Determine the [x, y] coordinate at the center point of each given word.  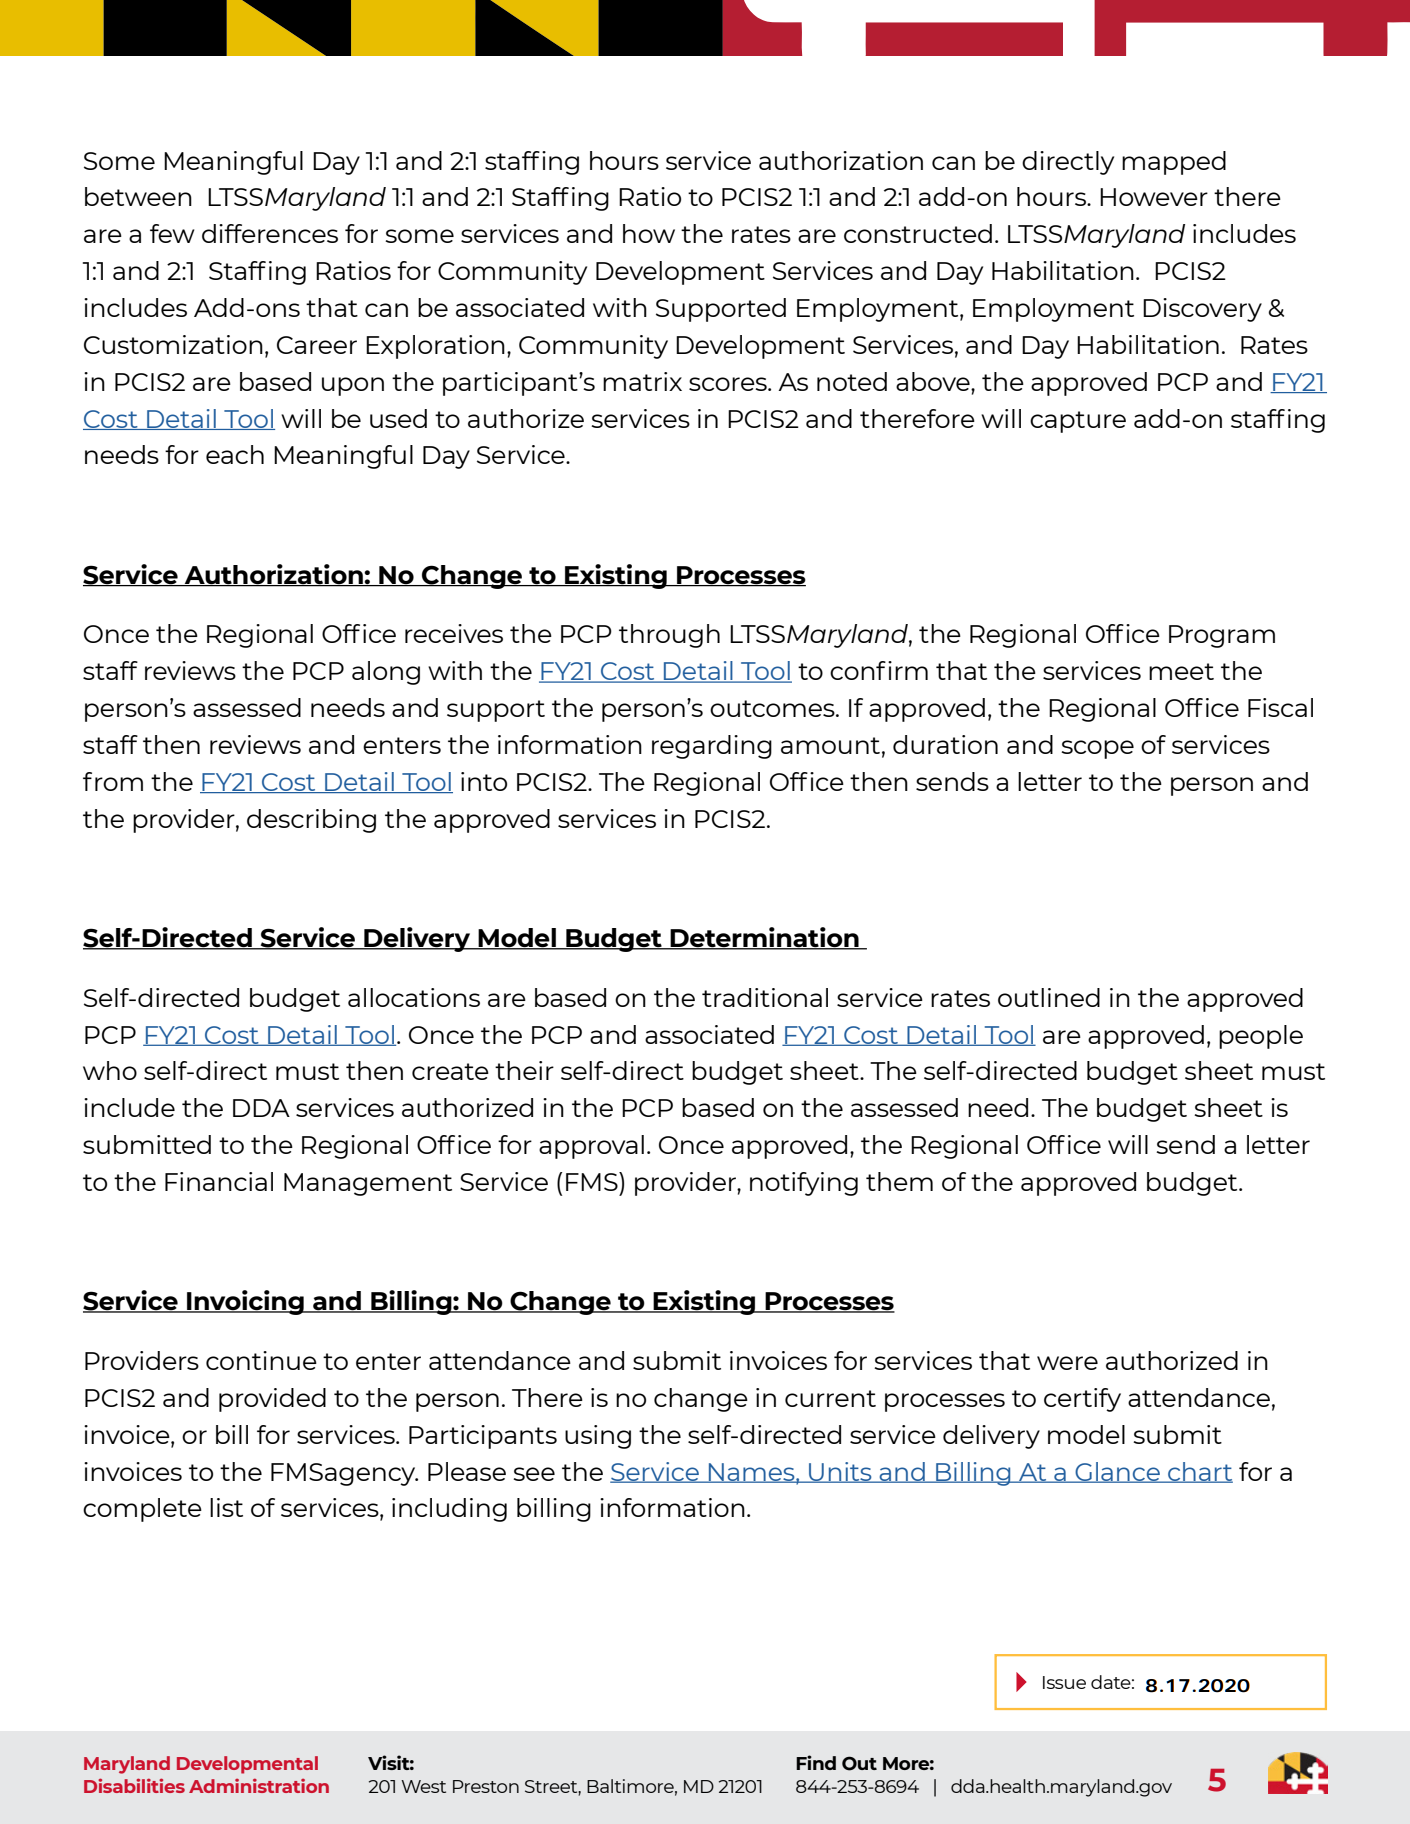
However [1154, 197]
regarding [712, 747]
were [1067, 1363]
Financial [219, 1181]
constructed [918, 233]
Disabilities [134, 1785]
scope [1097, 749]
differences [270, 233]
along [386, 673]
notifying [804, 1184]
